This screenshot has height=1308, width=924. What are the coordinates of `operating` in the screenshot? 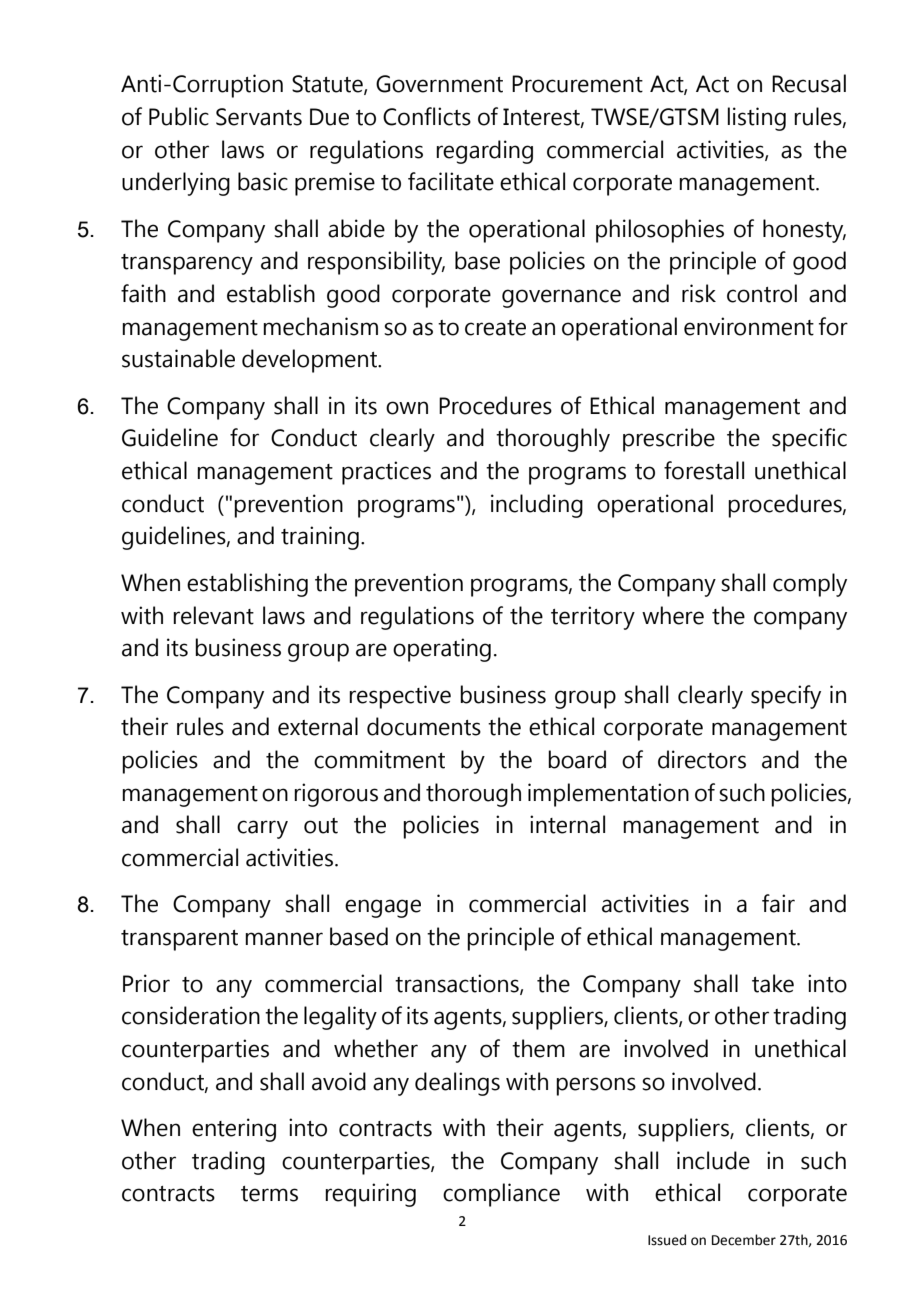 It's located at (442, 650).
